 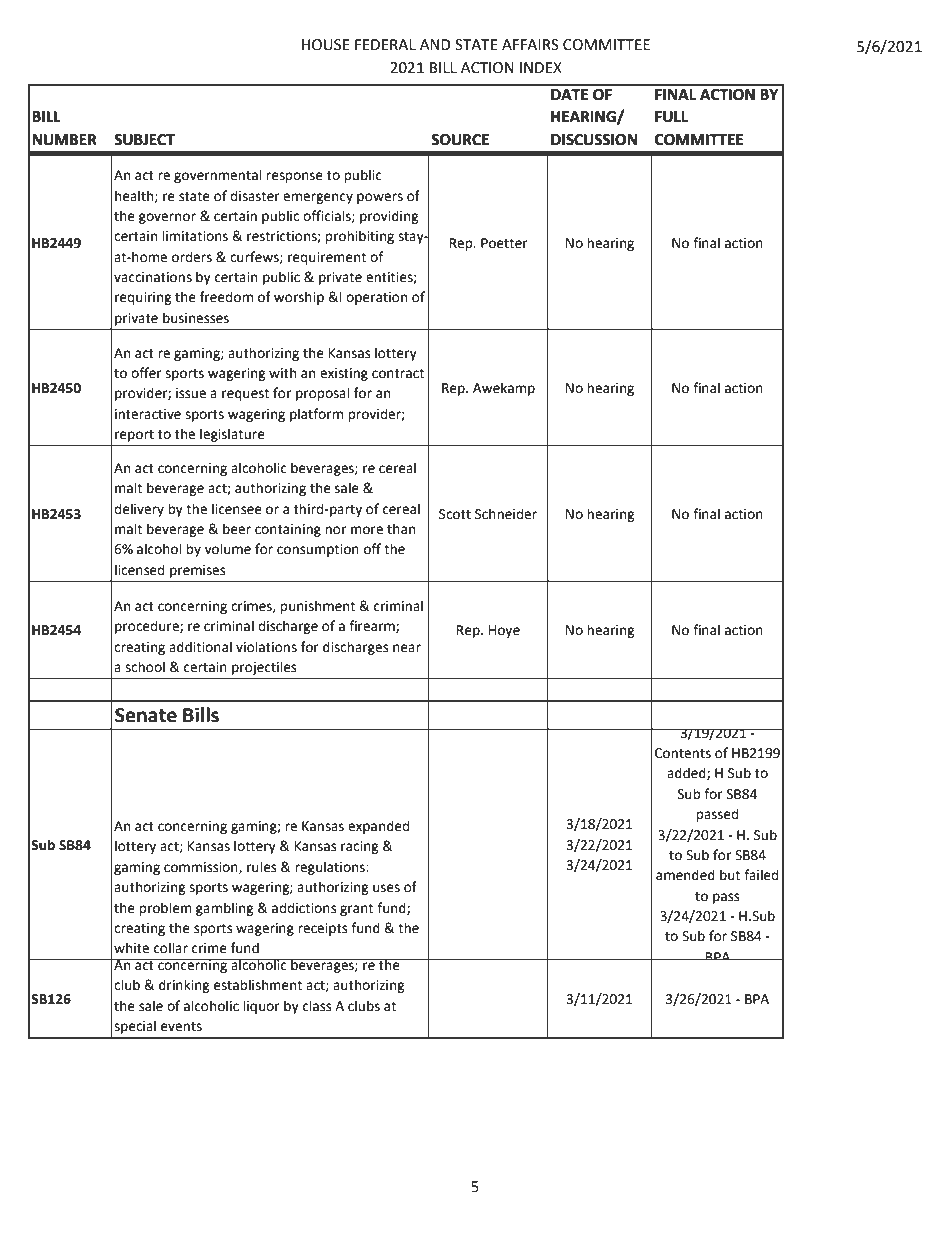 What do you see at coordinates (671, 117) in the document?
I see `FULL` at bounding box center [671, 117].
